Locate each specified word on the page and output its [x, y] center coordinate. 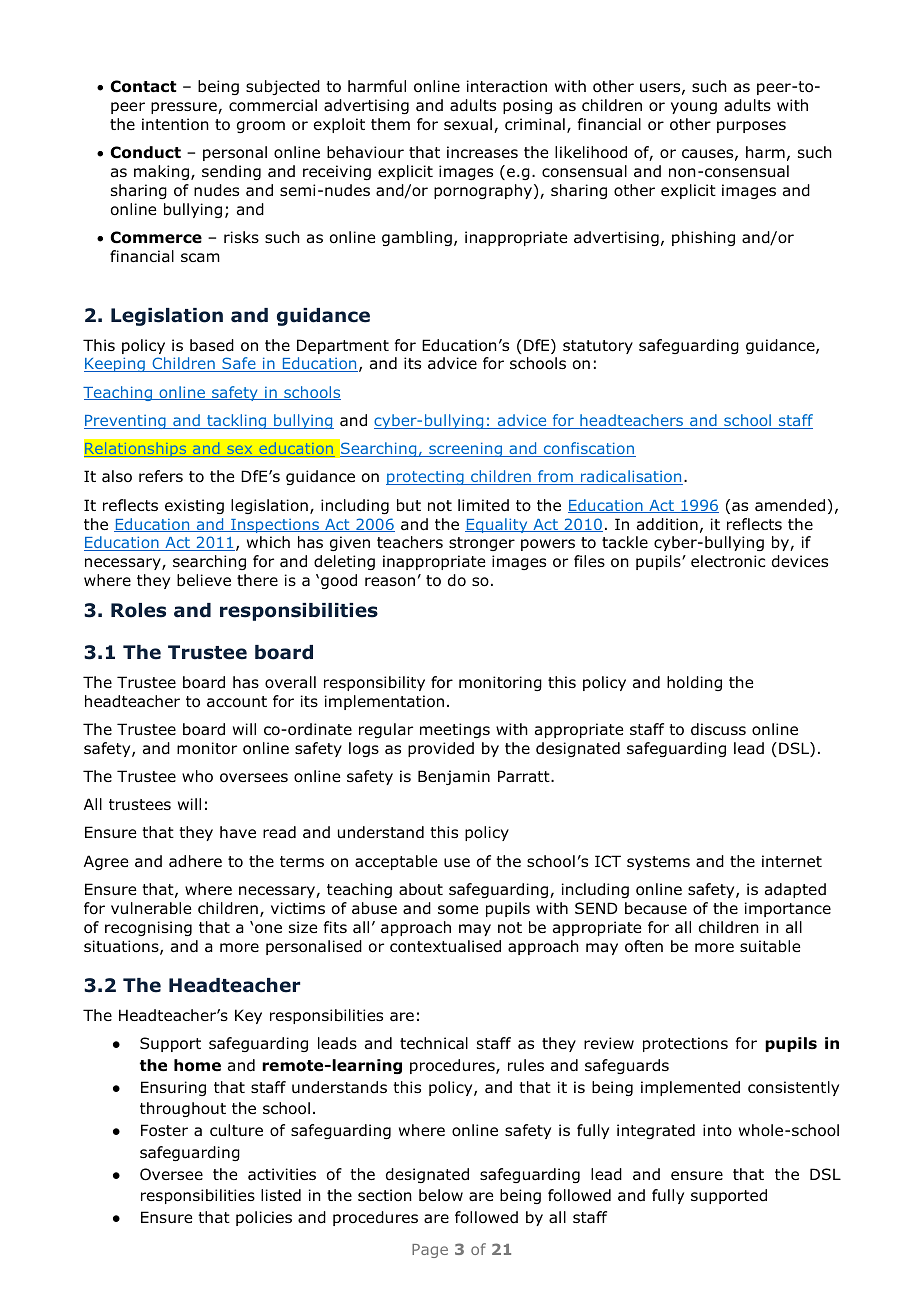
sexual [468, 124]
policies [264, 1218]
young [694, 108]
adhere [195, 861]
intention [175, 124]
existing [194, 506]
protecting [426, 478]
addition [667, 524]
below [441, 1195]
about [421, 889]
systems [658, 863]
